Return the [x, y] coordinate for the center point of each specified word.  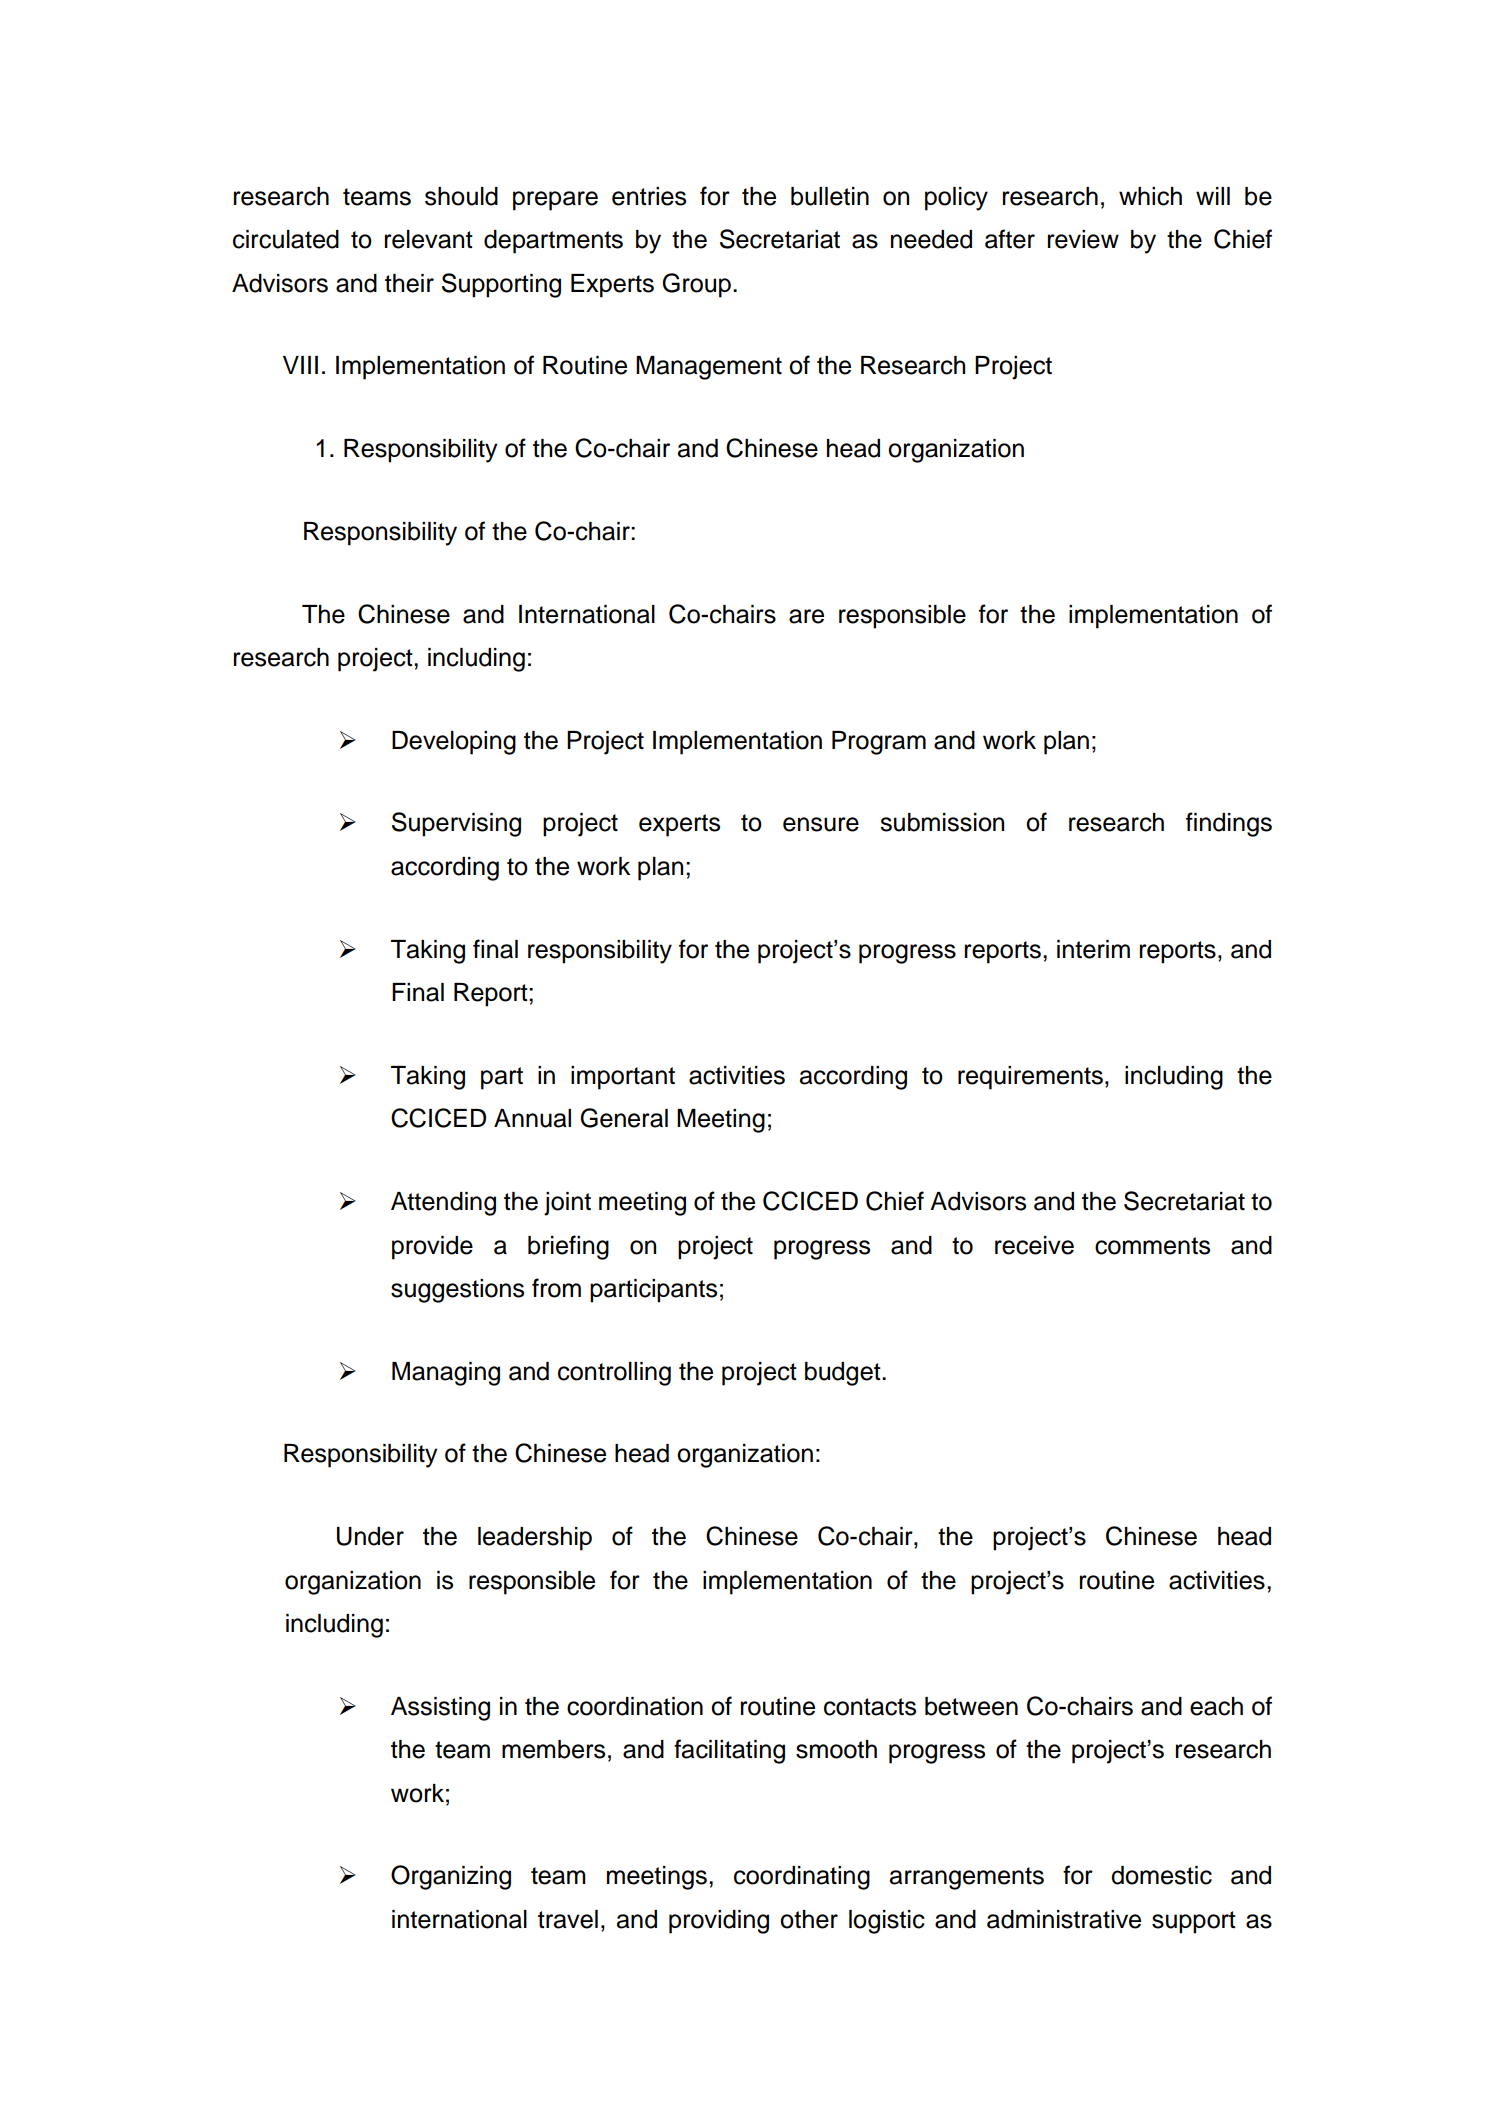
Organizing [451, 1877]
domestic [1161, 1875]
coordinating [802, 1878]
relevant [429, 239]
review [1083, 239]
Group [696, 285]
